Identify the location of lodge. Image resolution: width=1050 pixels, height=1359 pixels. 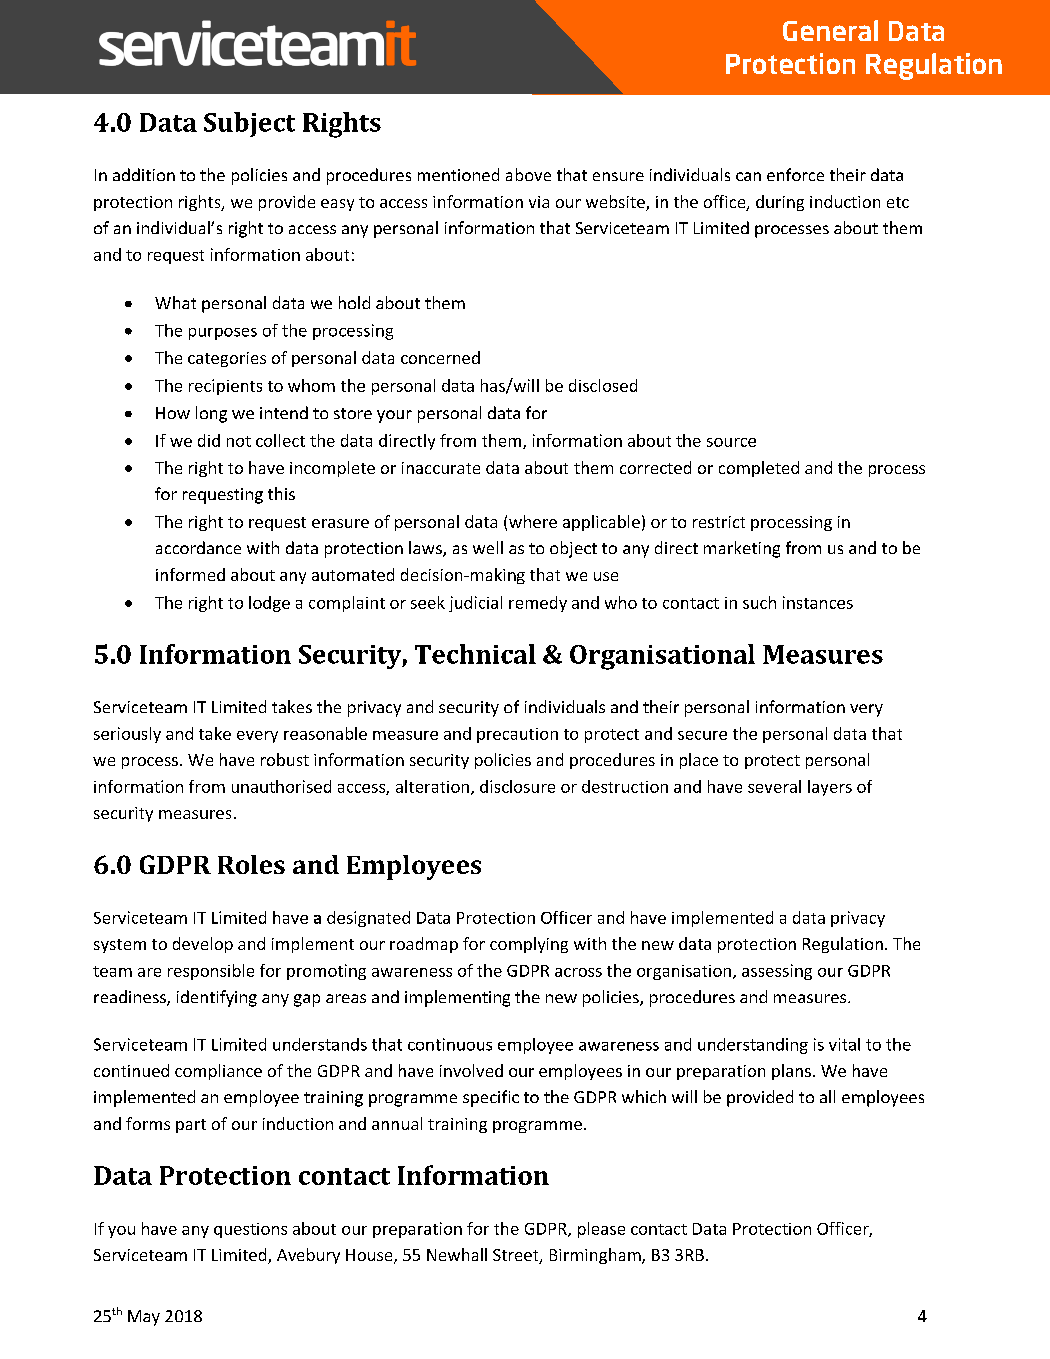
(269, 604).
